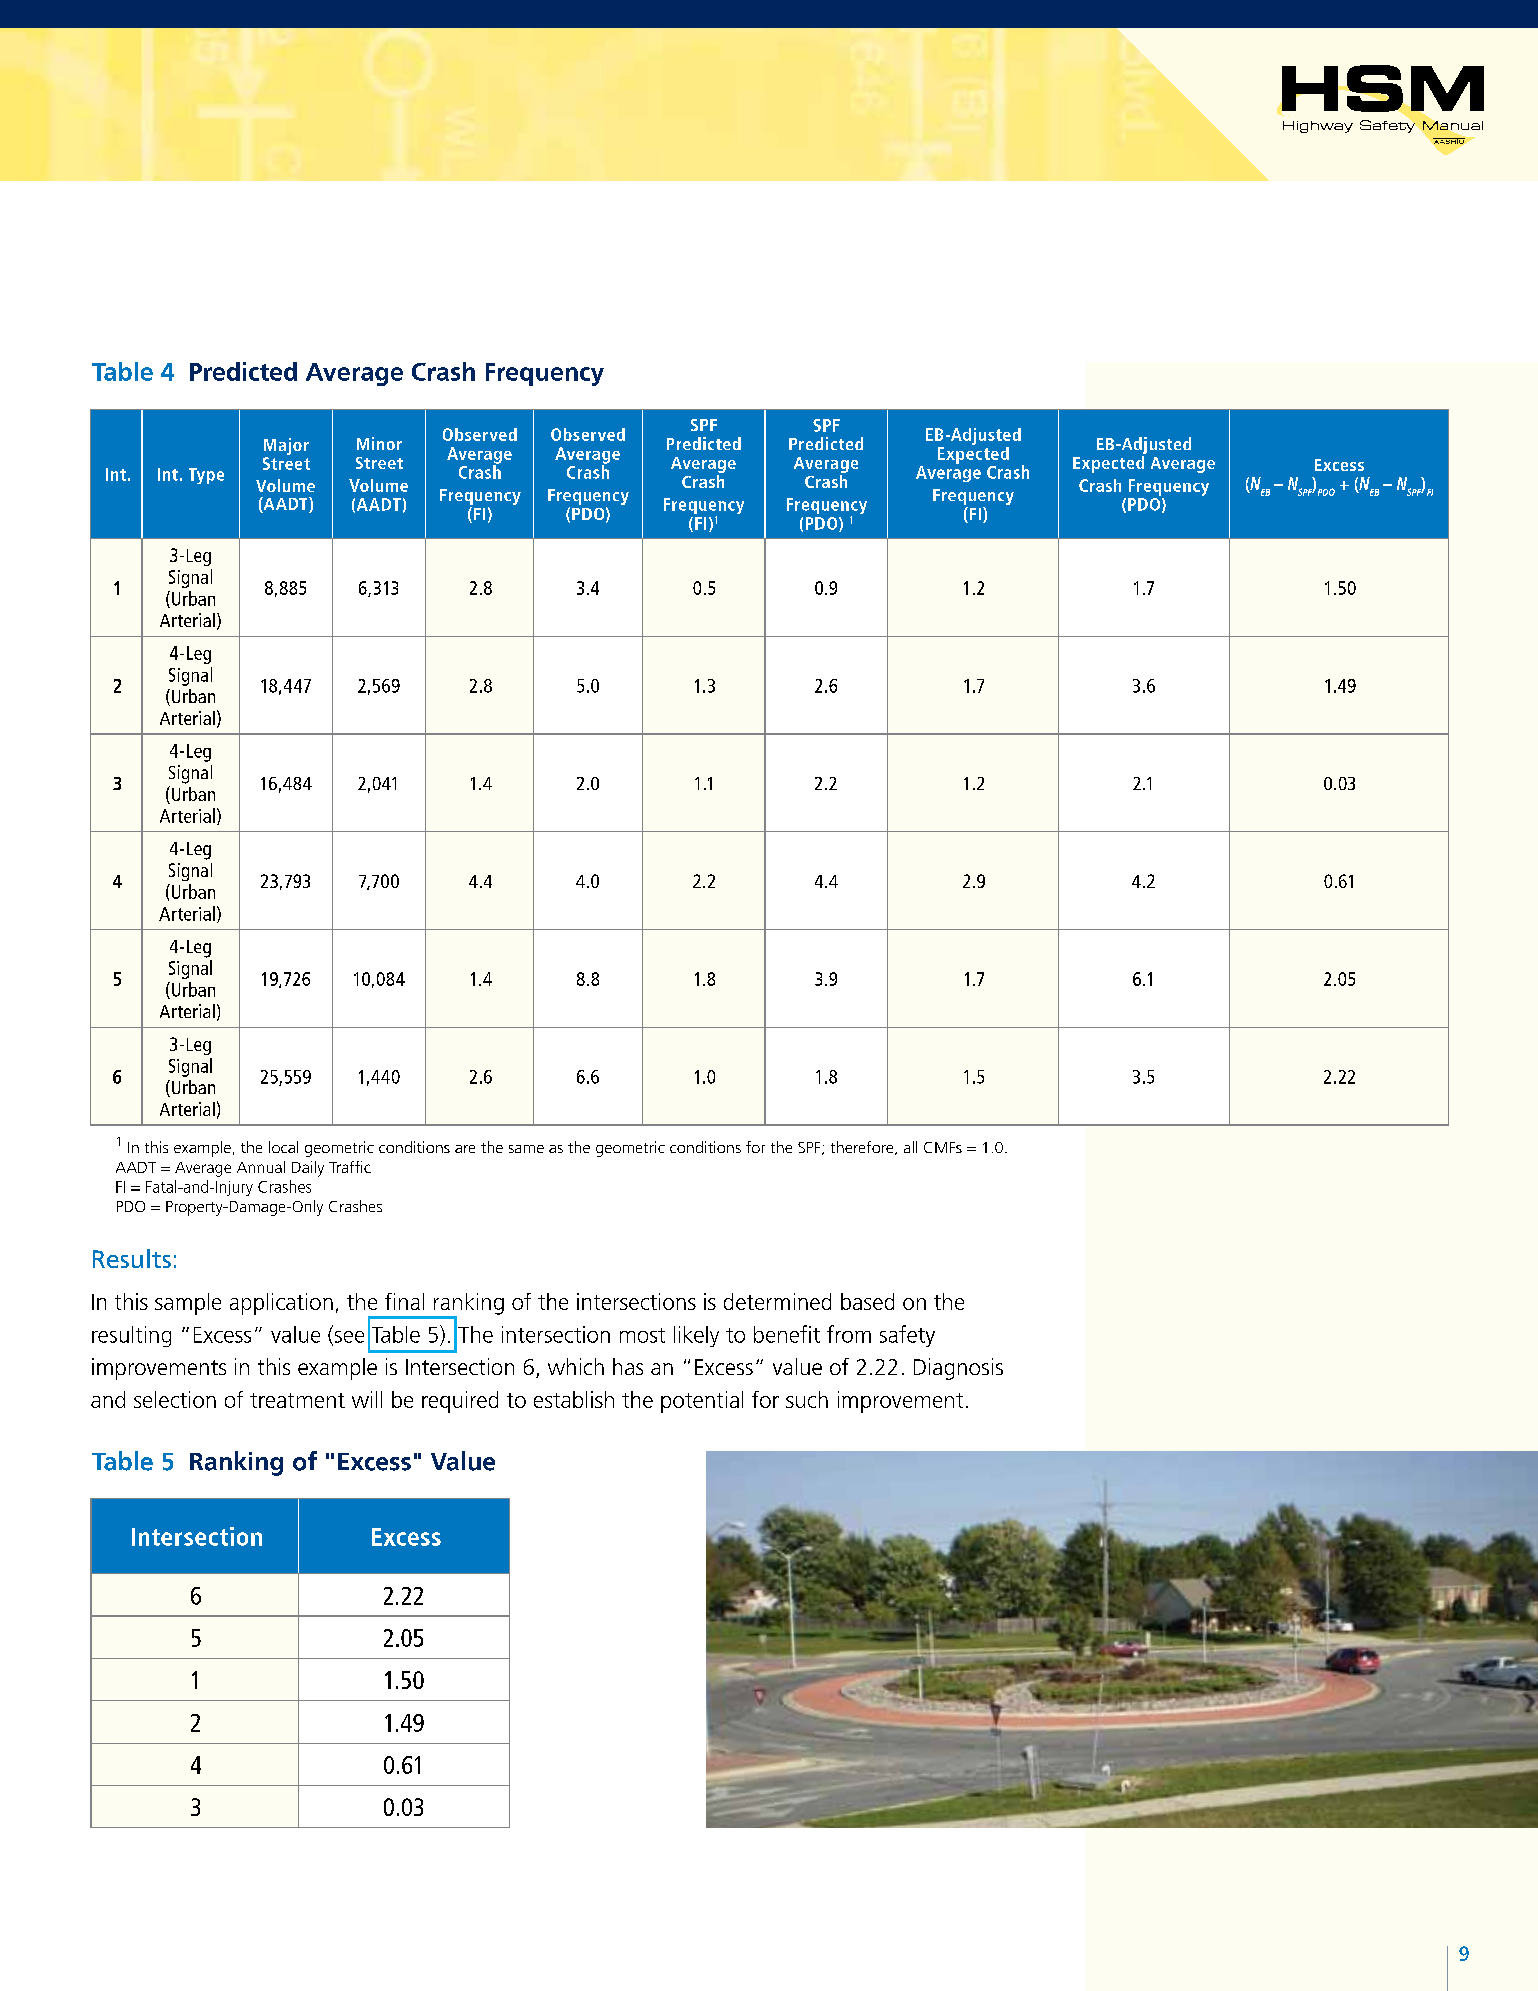 The image size is (1538, 1991). What do you see at coordinates (286, 446) in the screenshot?
I see `Major` at bounding box center [286, 446].
